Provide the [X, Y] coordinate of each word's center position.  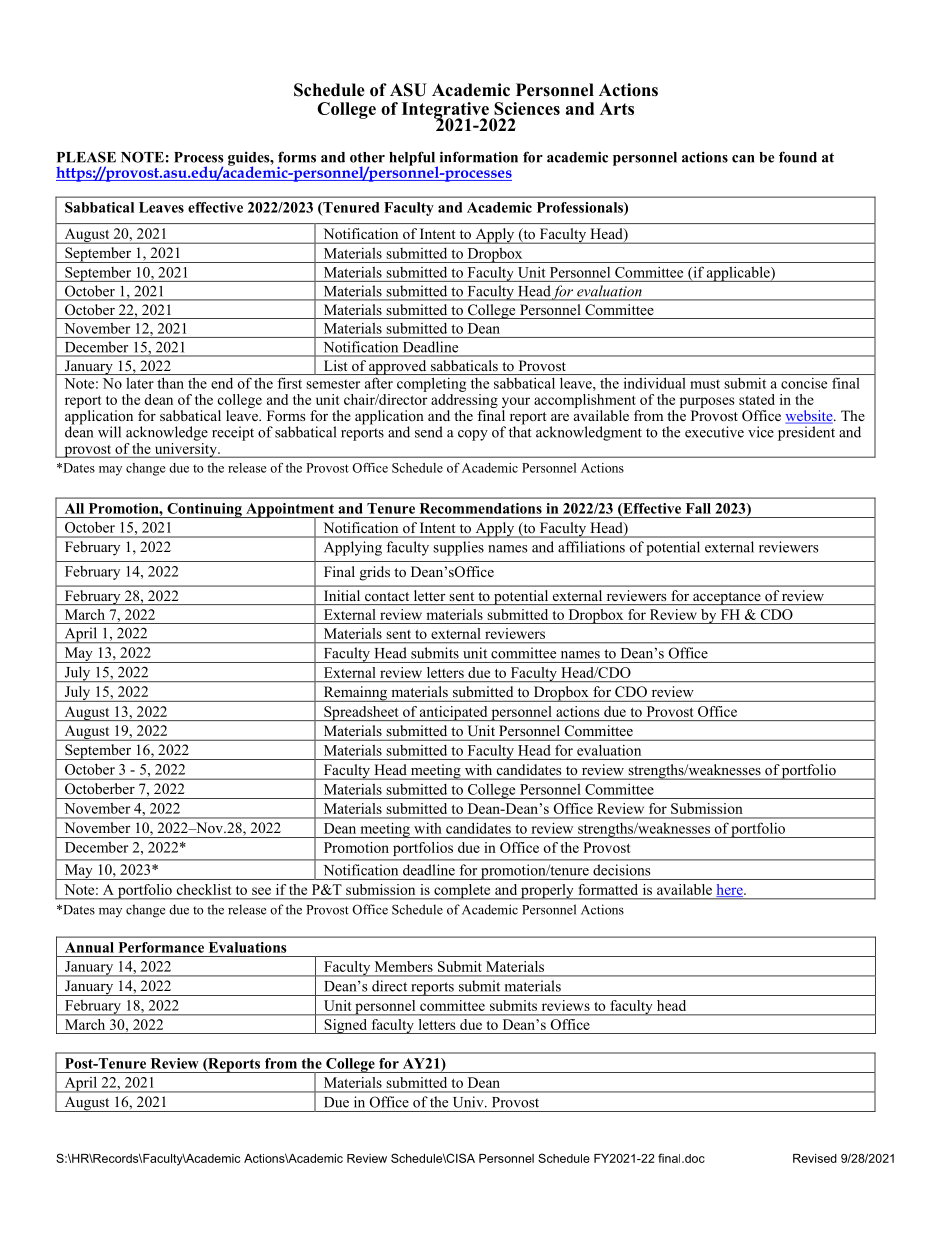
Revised [815, 1158]
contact [387, 596]
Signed [346, 1026]
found [798, 157]
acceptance [727, 598]
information [479, 157]
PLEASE [86, 157]
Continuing [204, 510]
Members [404, 966]
